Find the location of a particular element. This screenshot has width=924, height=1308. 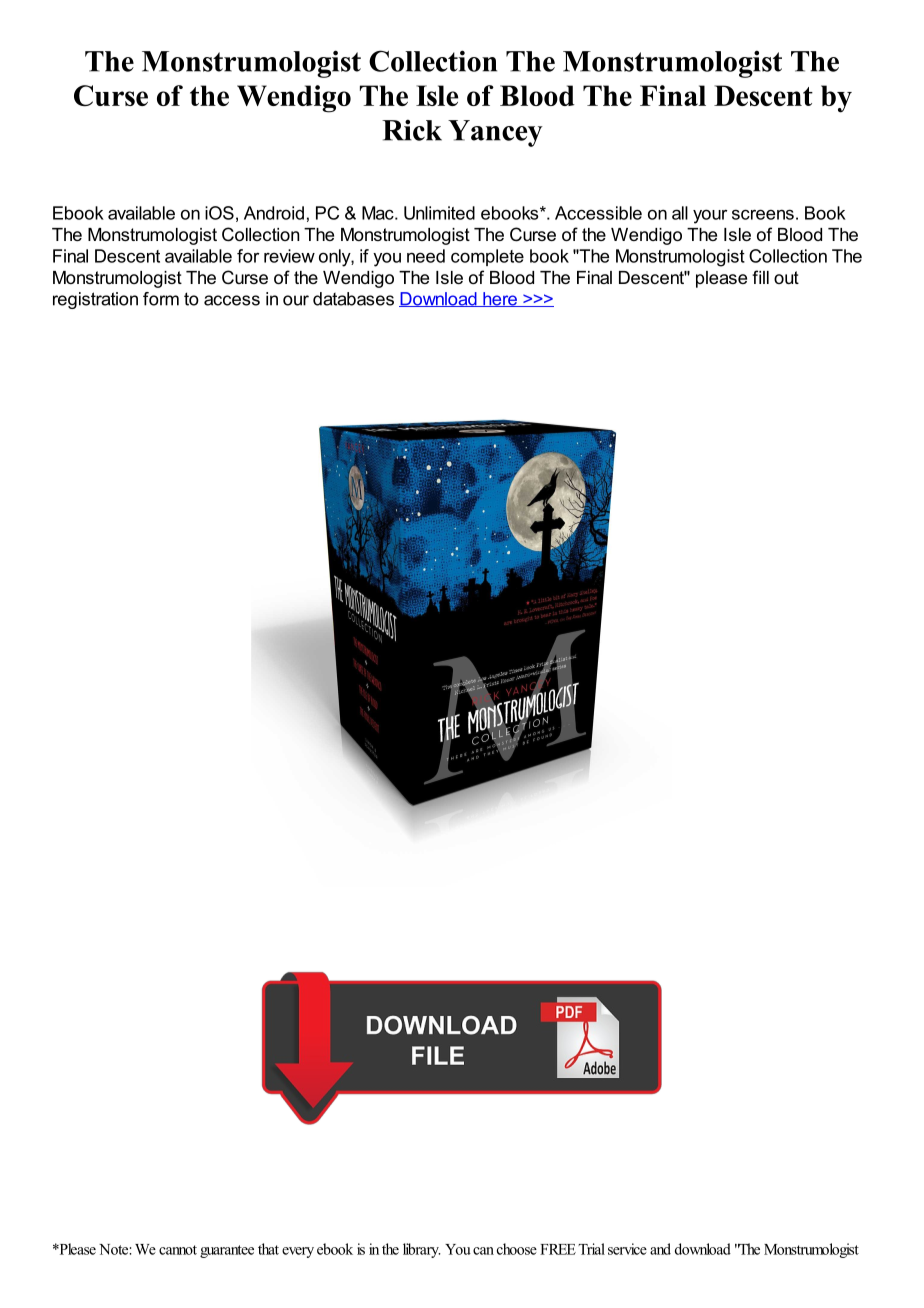

FREE is located at coordinates (558, 1249).
